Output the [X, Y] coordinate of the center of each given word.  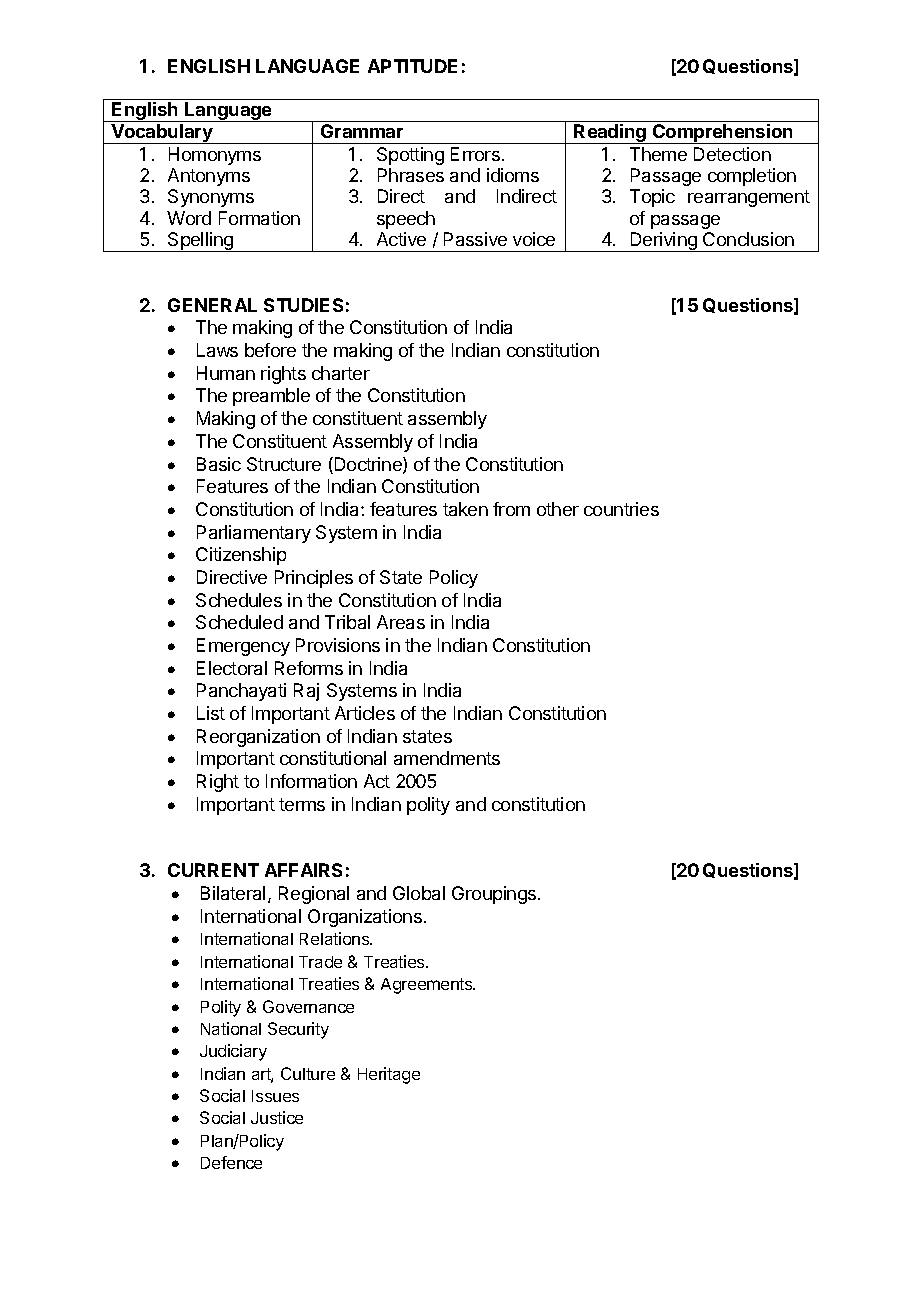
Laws [217, 350]
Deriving [664, 242]
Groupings [495, 895]
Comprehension [723, 134]
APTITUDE [412, 66]
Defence [231, 1162]
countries [621, 509]
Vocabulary [162, 134]
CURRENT [213, 870]
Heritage [389, 1075]
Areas [401, 622]
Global [419, 893]
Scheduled [239, 622]
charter [341, 373]
